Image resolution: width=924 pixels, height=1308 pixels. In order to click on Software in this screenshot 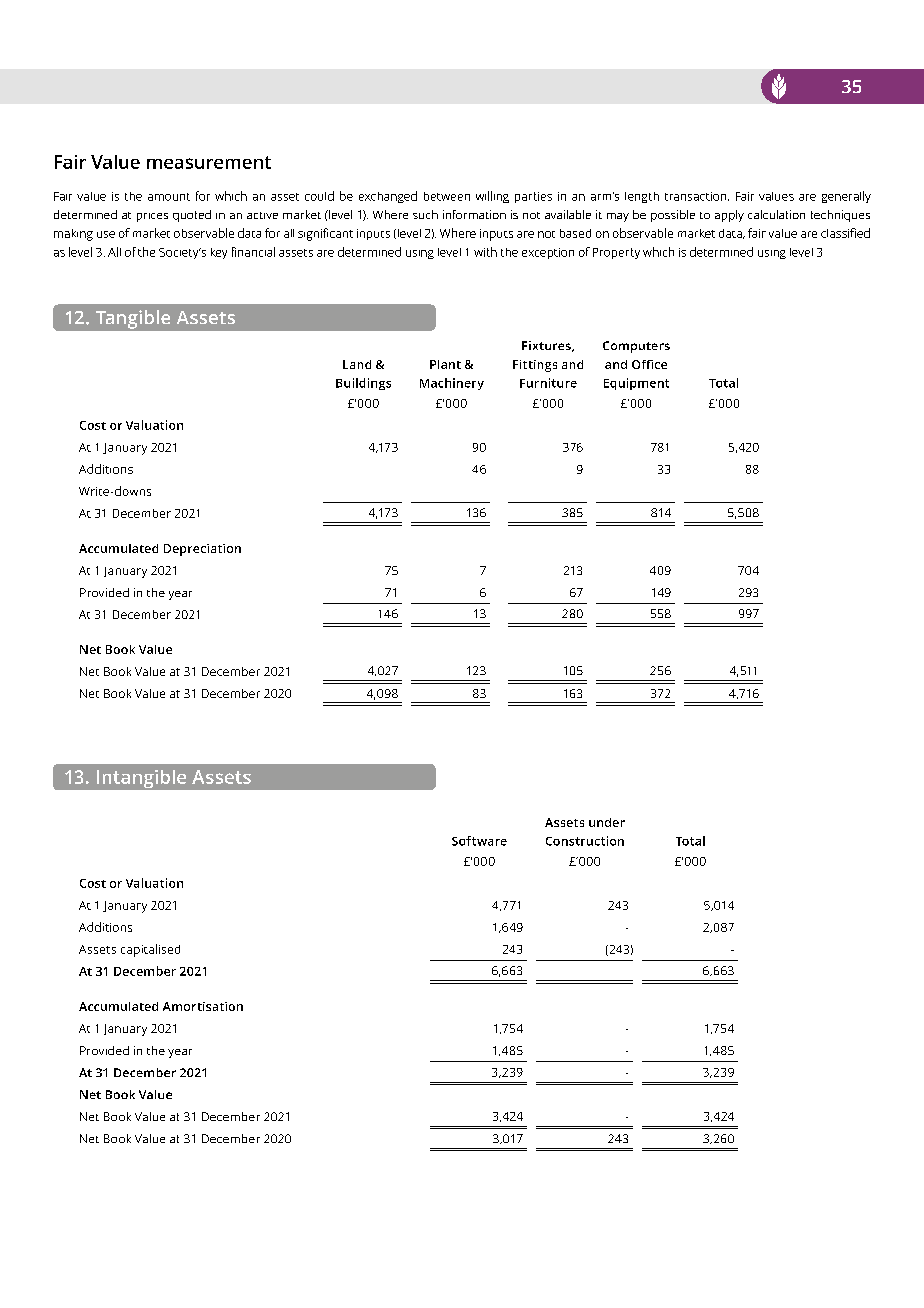, I will do `click(479, 841)`.
